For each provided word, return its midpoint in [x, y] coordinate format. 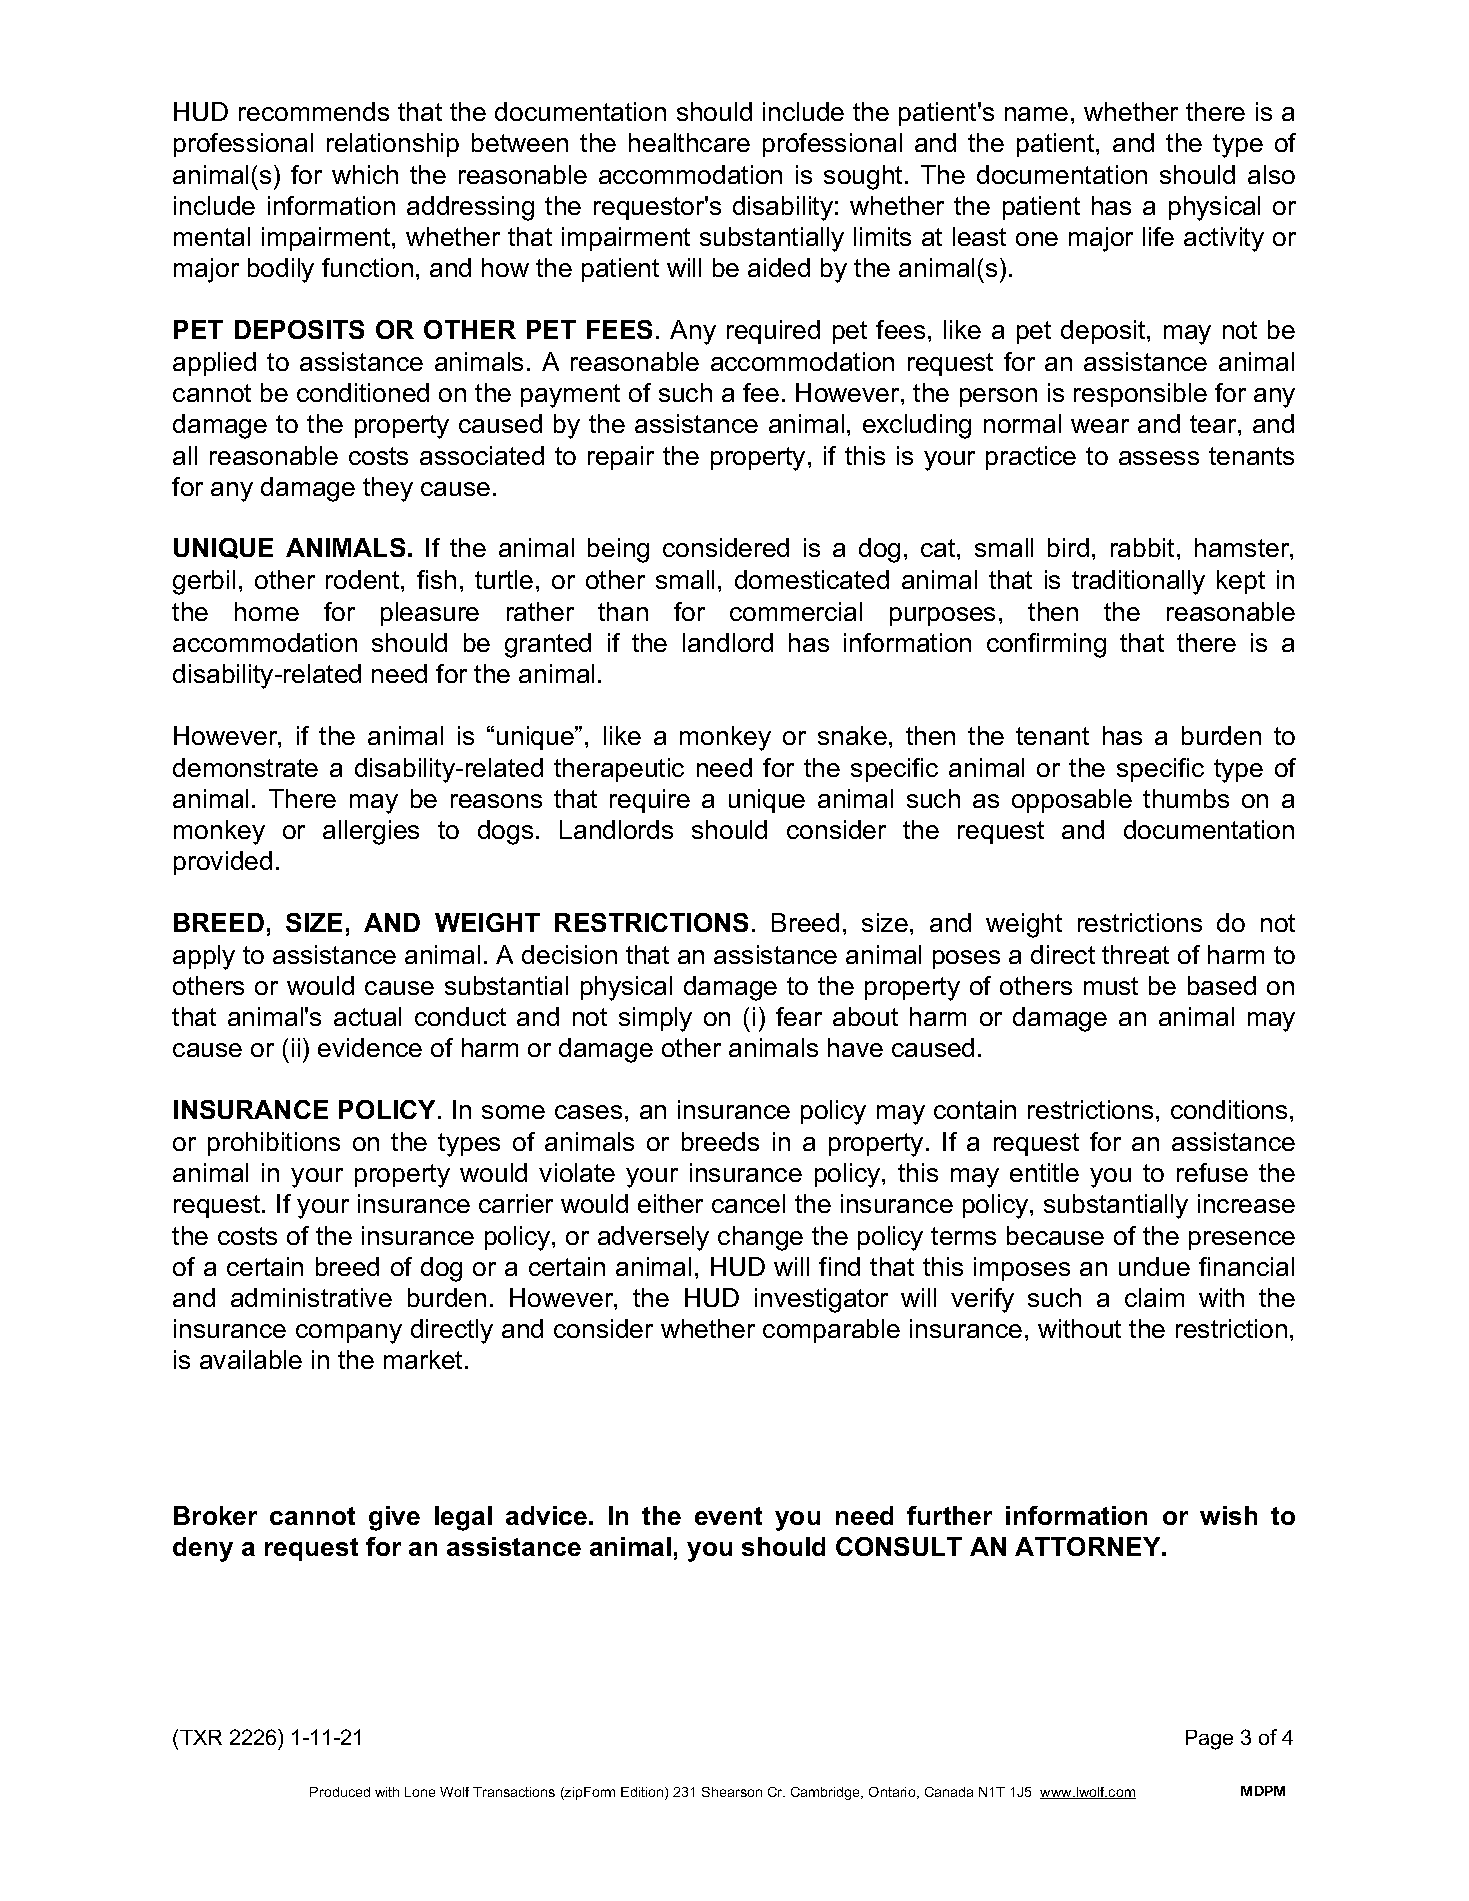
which [365, 174]
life [1158, 236]
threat [1135, 954]
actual [367, 1016]
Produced [340, 1792]
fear [799, 1016]
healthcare [689, 142]
